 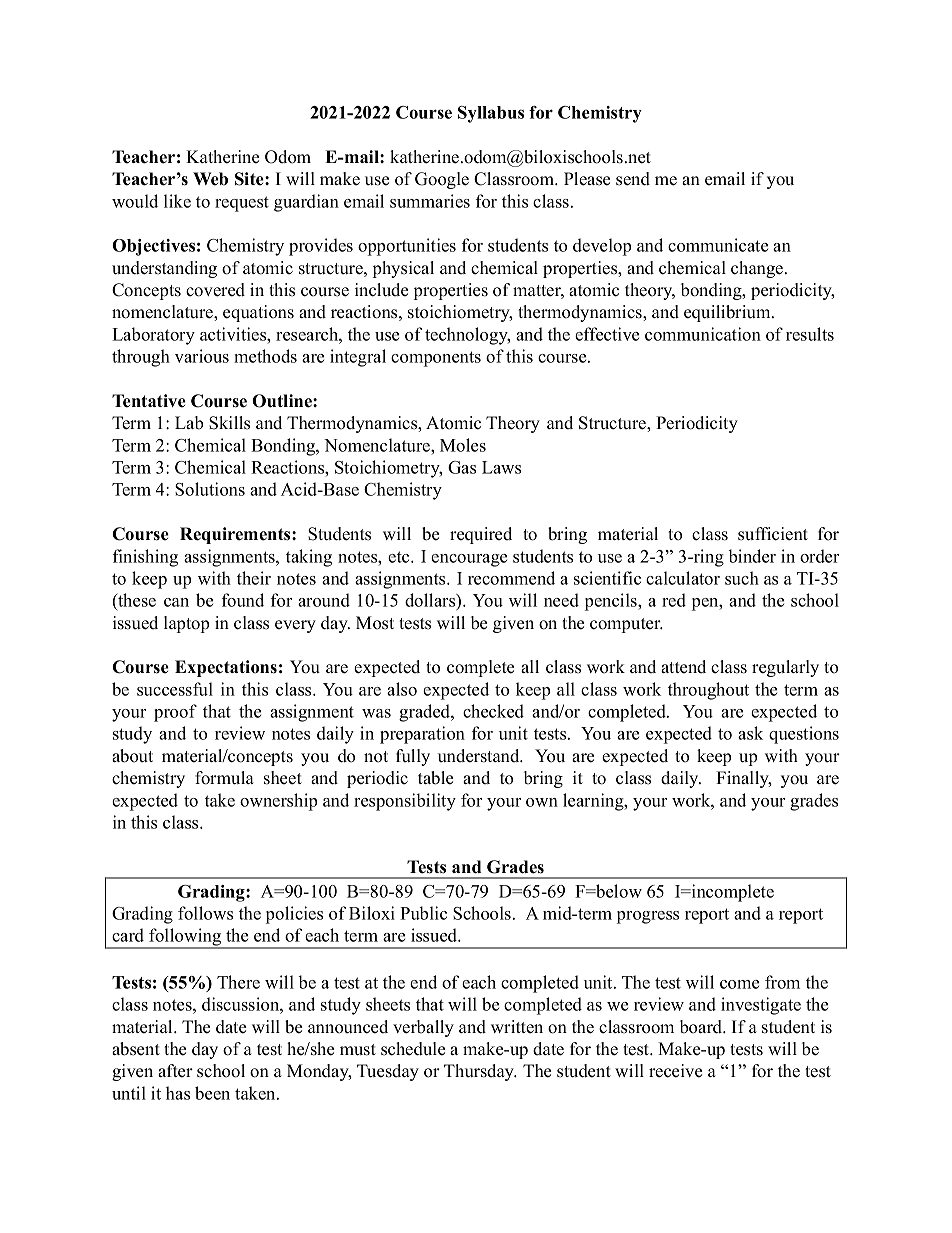 I want to click on follows, so click(x=205, y=913).
